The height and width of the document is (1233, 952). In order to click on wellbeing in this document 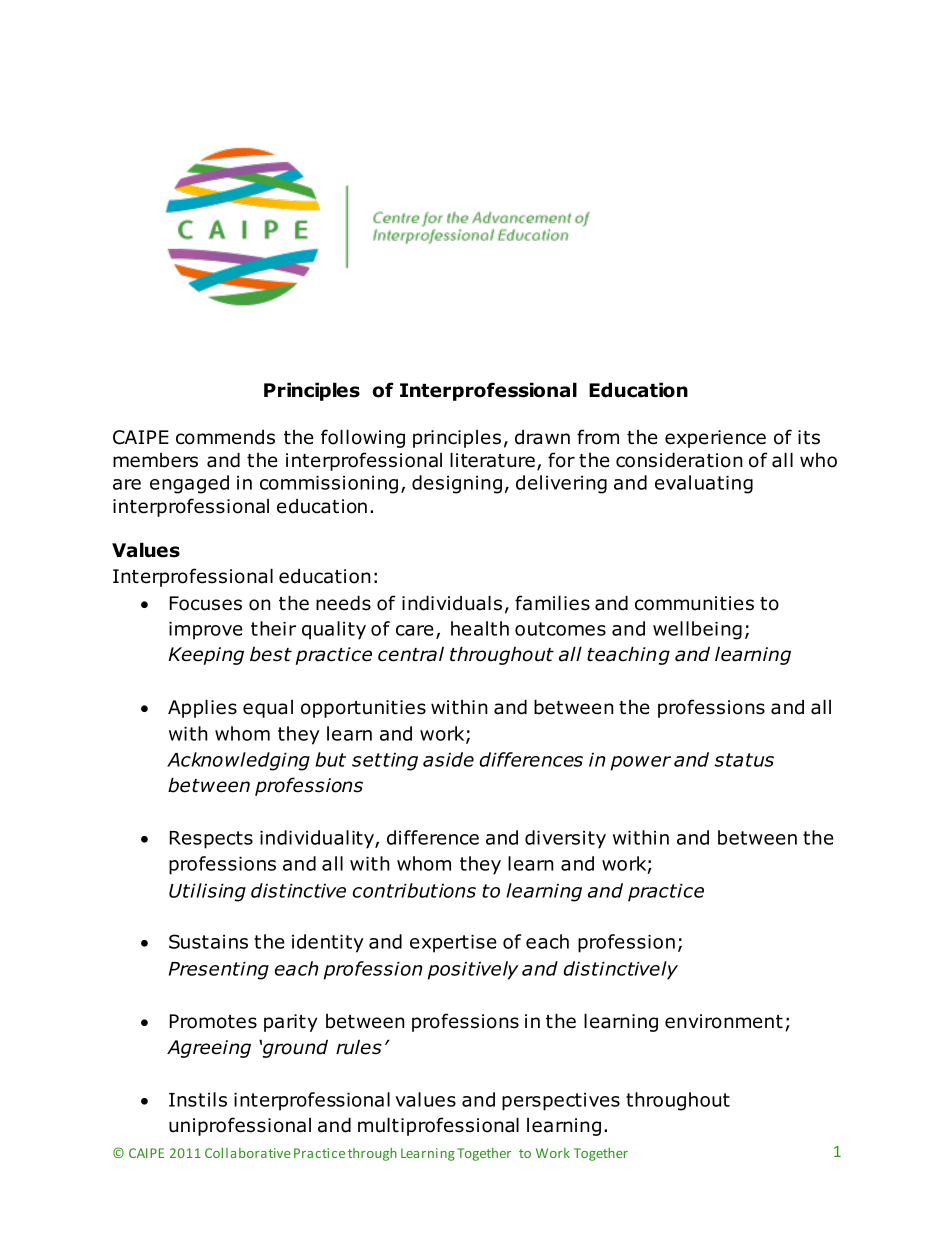, I will do `click(697, 630)`.
